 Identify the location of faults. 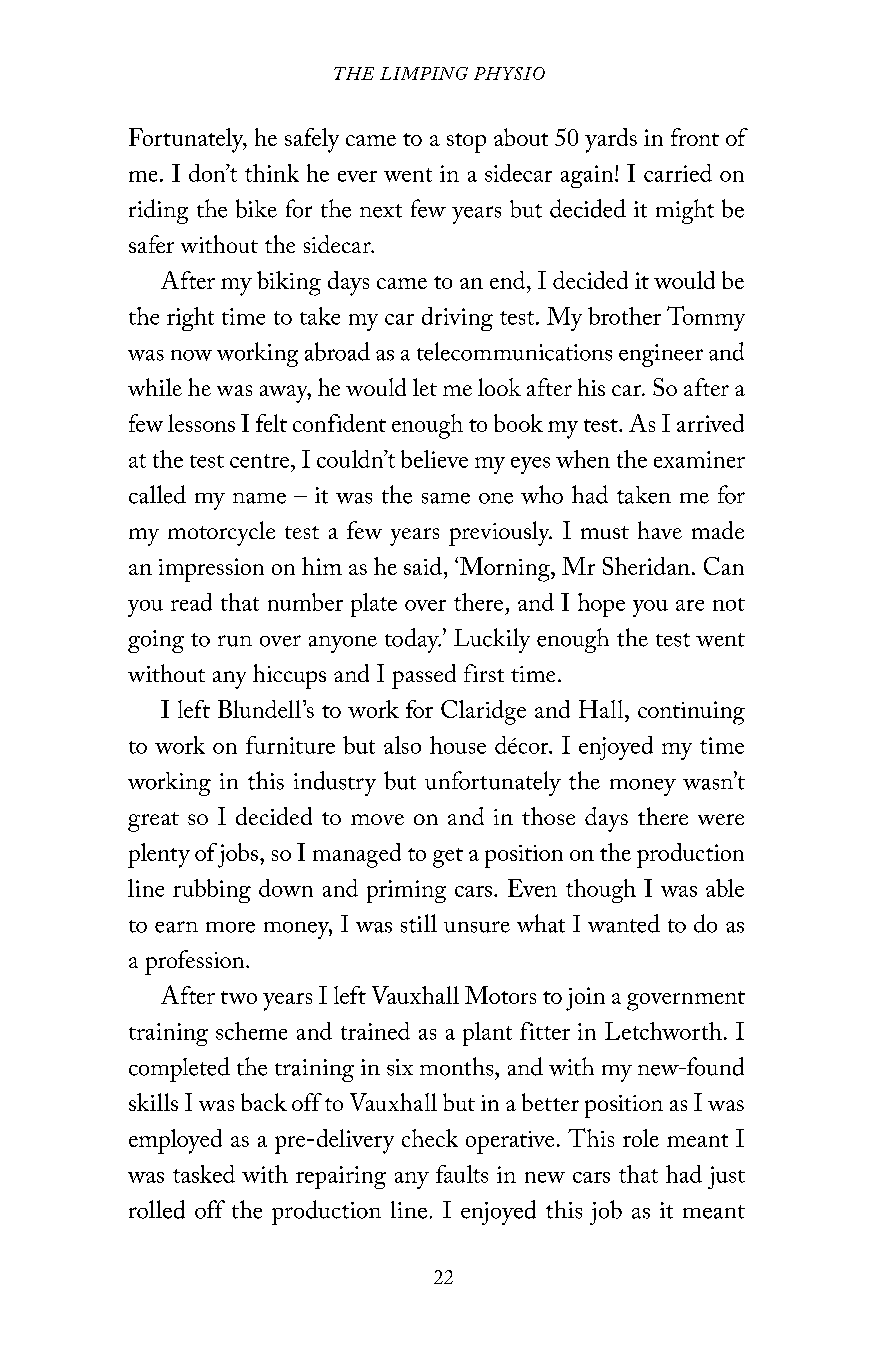
(462, 1174).
